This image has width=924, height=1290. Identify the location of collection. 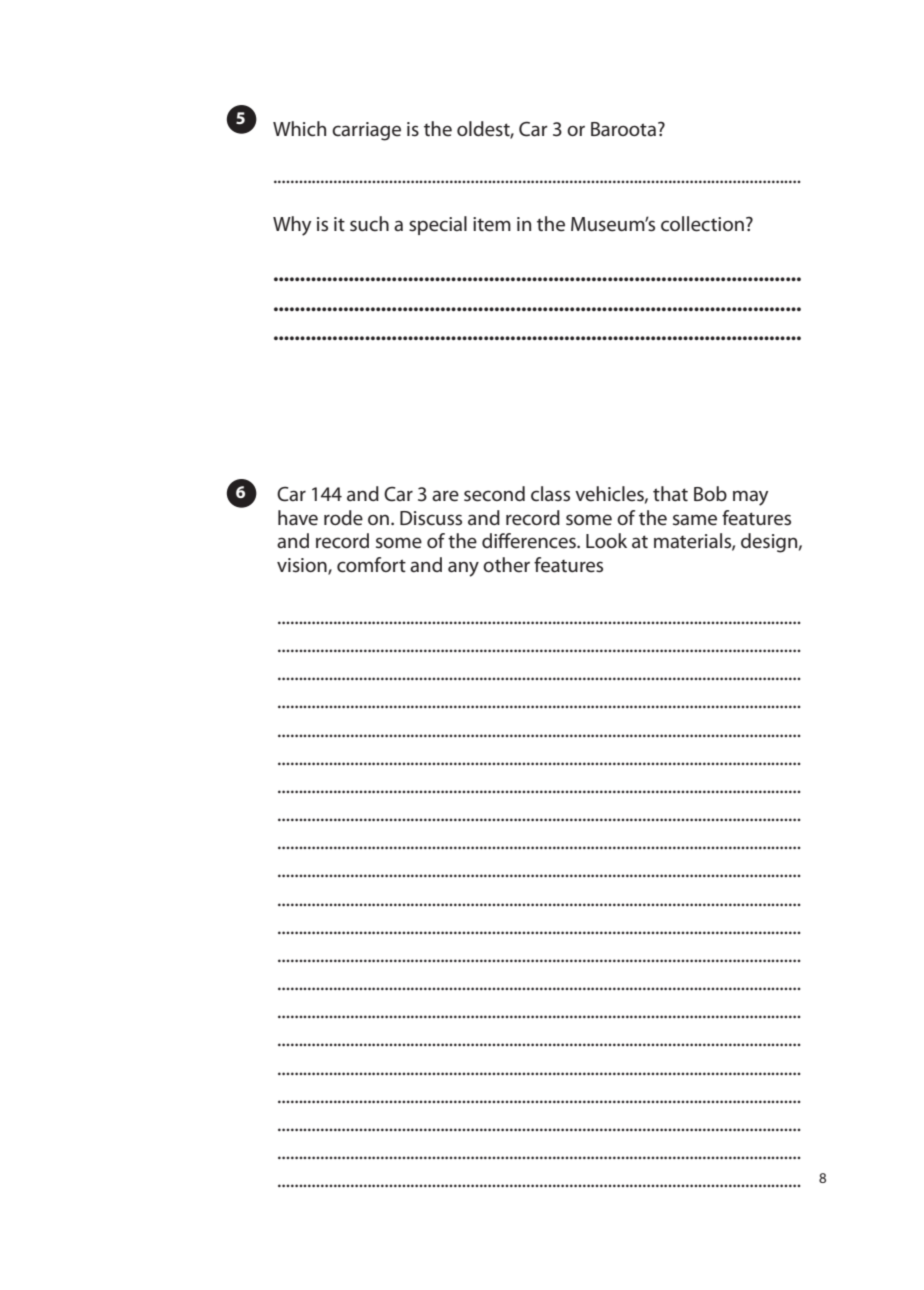
(702, 224).
